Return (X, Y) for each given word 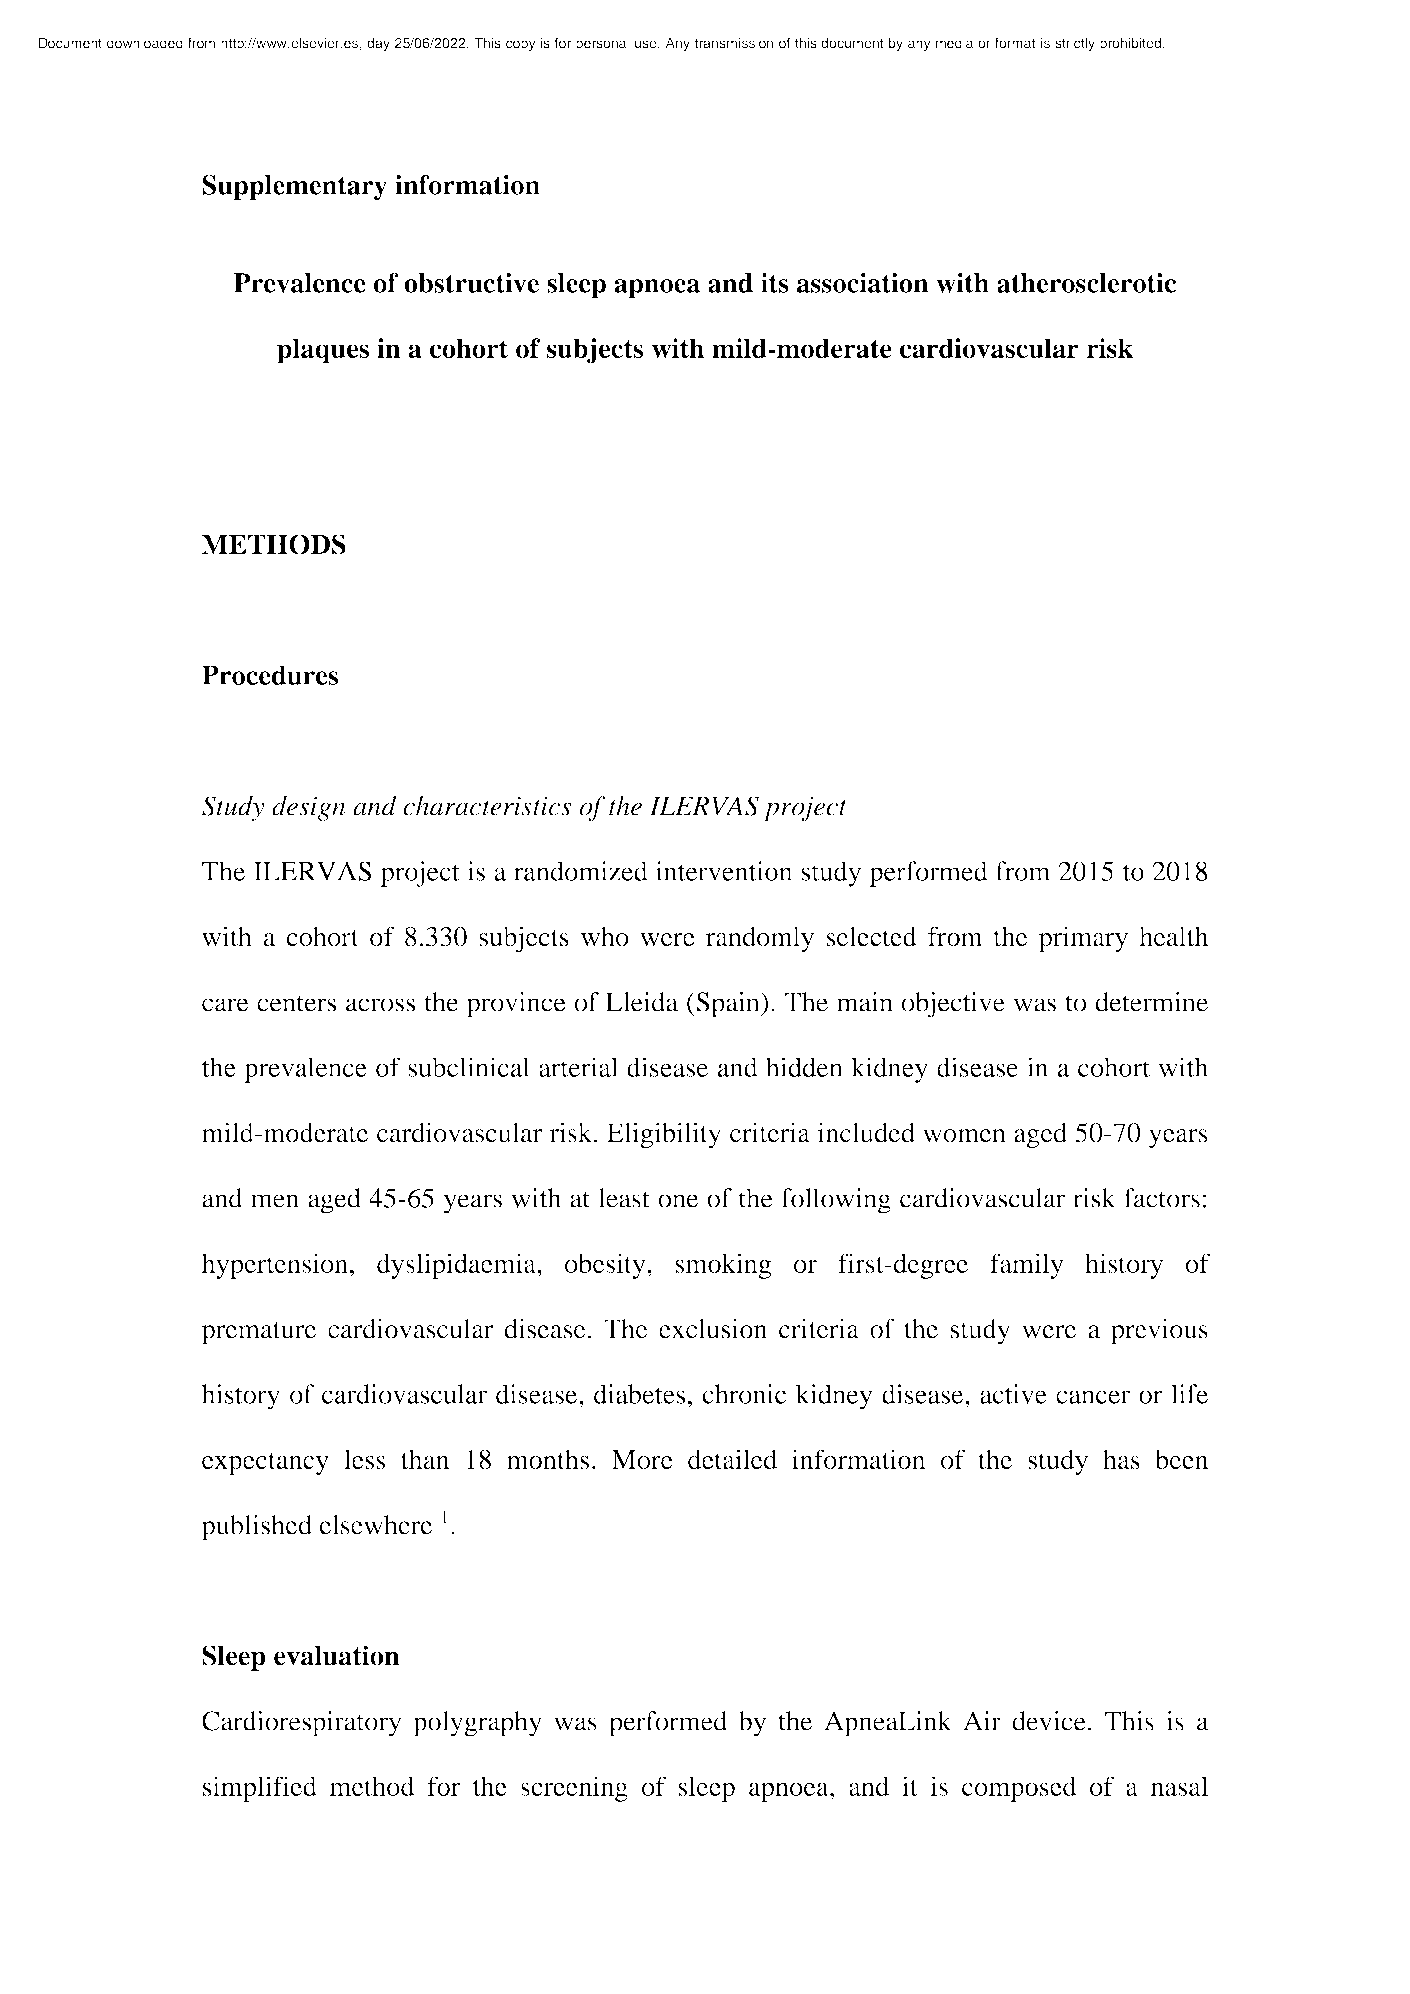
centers (296, 1003)
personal (602, 44)
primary (1083, 939)
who (605, 936)
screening (574, 1789)
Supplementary (294, 187)
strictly (1075, 44)
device (1049, 1721)
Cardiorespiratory (302, 1724)
